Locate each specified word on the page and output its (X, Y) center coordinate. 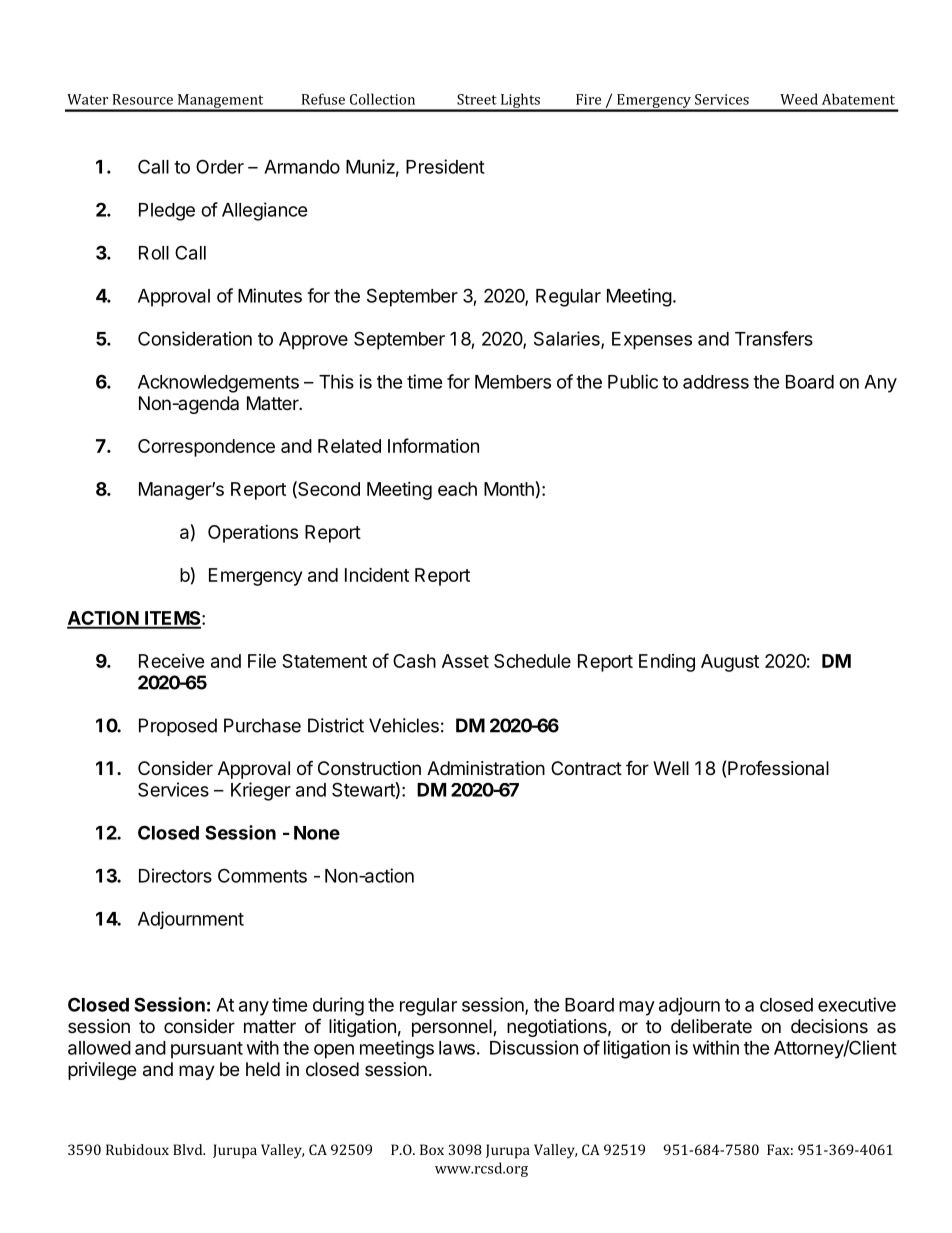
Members (513, 382)
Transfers (774, 338)
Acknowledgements (218, 384)
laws (457, 1048)
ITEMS (173, 619)
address (716, 382)
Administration (486, 768)
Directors (175, 875)
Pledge (167, 212)
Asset (465, 661)
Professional (778, 768)
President (445, 166)
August (730, 663)
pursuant (207, 1050)
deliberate (711, 1026)
